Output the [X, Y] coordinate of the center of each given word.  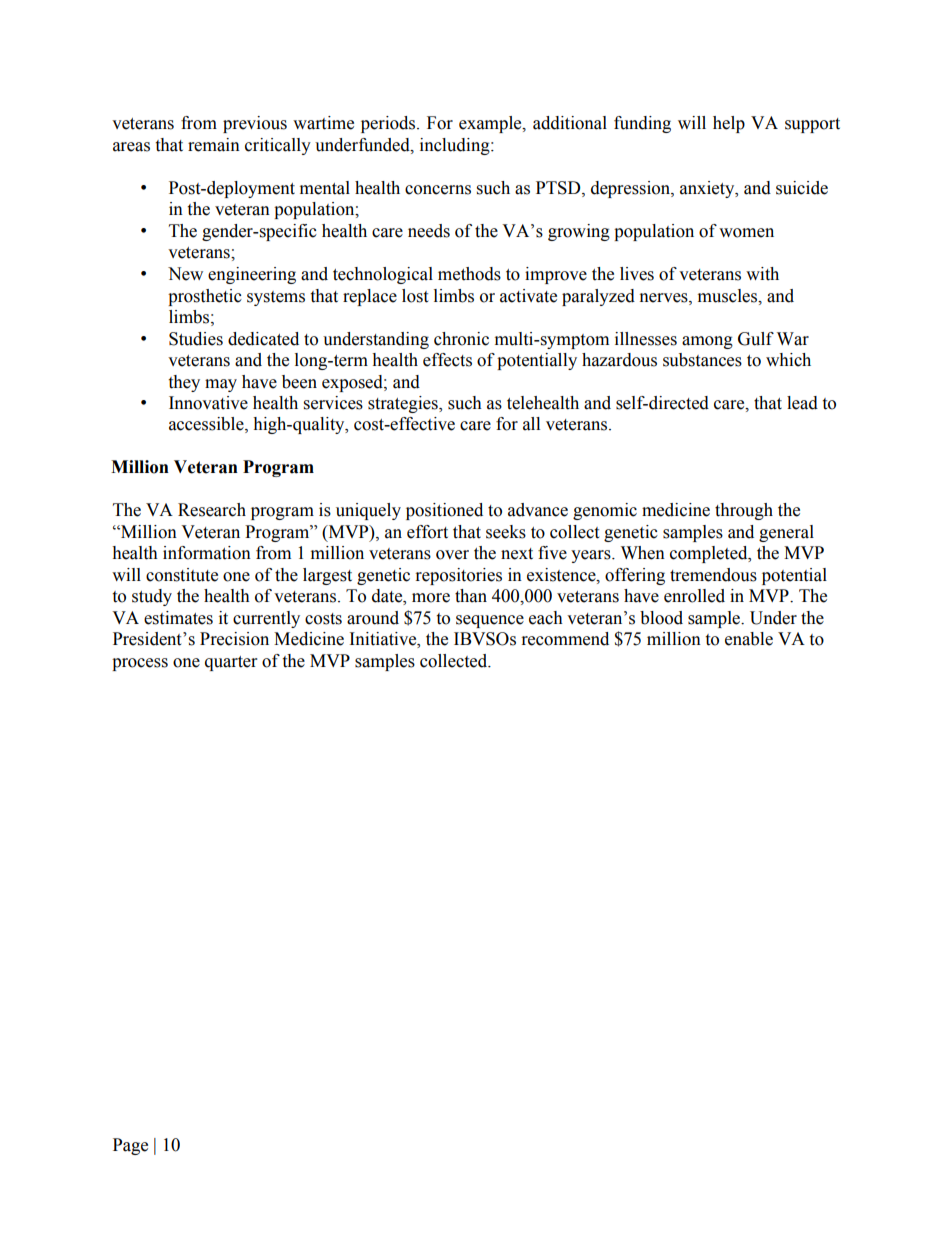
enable [749, 639]
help [729, 124]
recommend [565, 639]
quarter [231, 663]
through [744, 511]
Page [130, 1146]
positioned [444, 511]
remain [214, 145]
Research [212, 510]
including [456, 146]
